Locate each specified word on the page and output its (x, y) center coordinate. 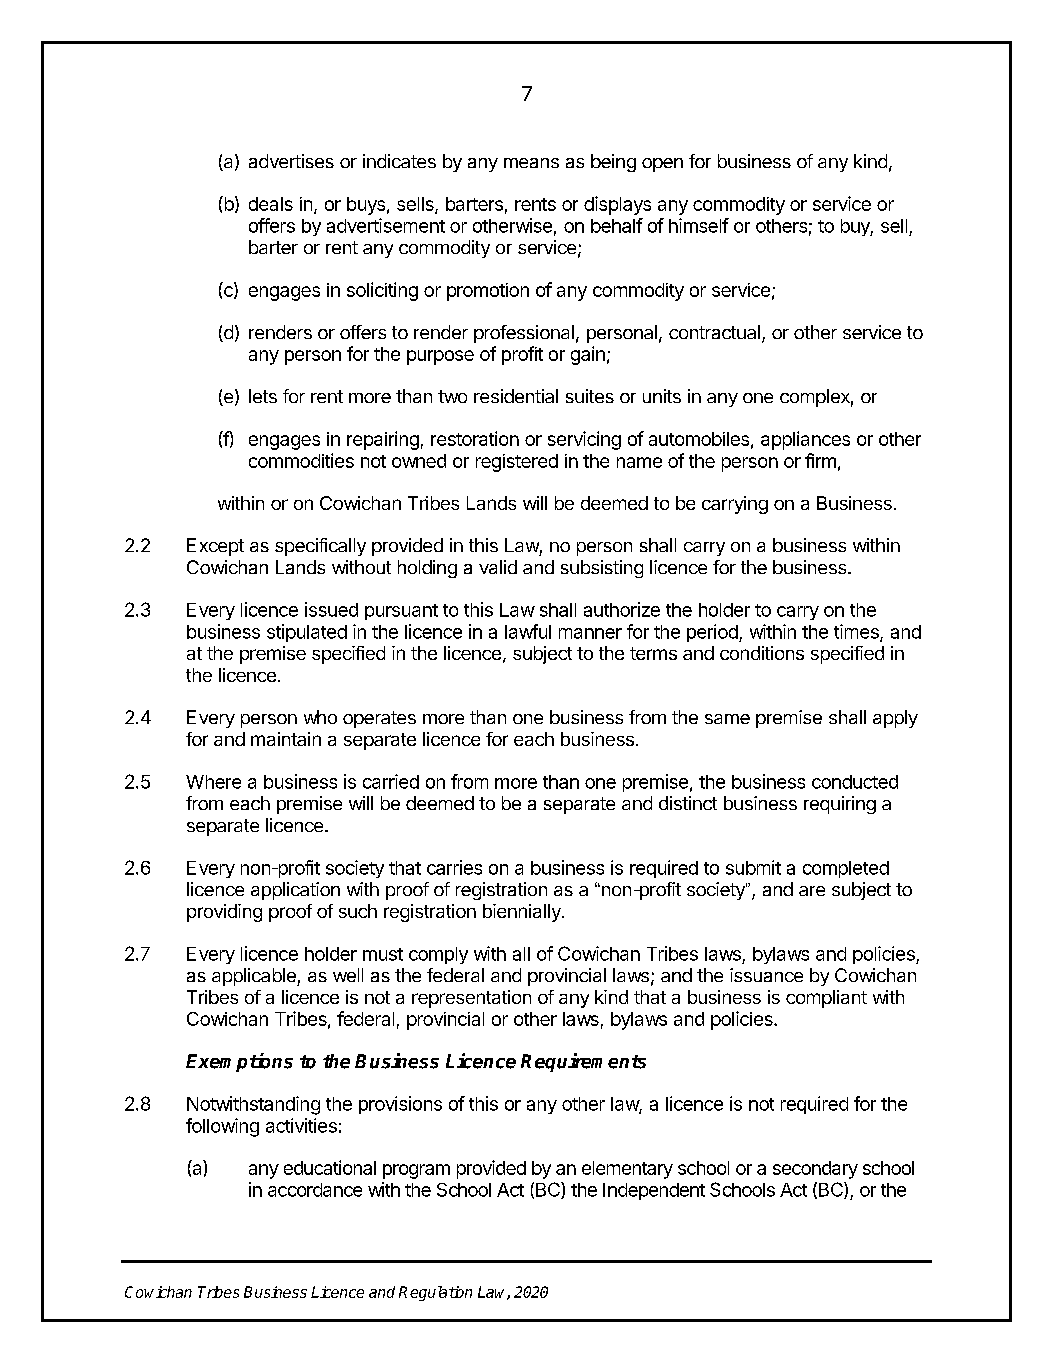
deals (271, 204)
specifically (320, 547)
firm (820, 460)
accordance (315, 1190)
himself (699, 225)
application (295, 891)
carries (454, 867)
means (531, 163)
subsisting (602, 569)
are (812, 891)
